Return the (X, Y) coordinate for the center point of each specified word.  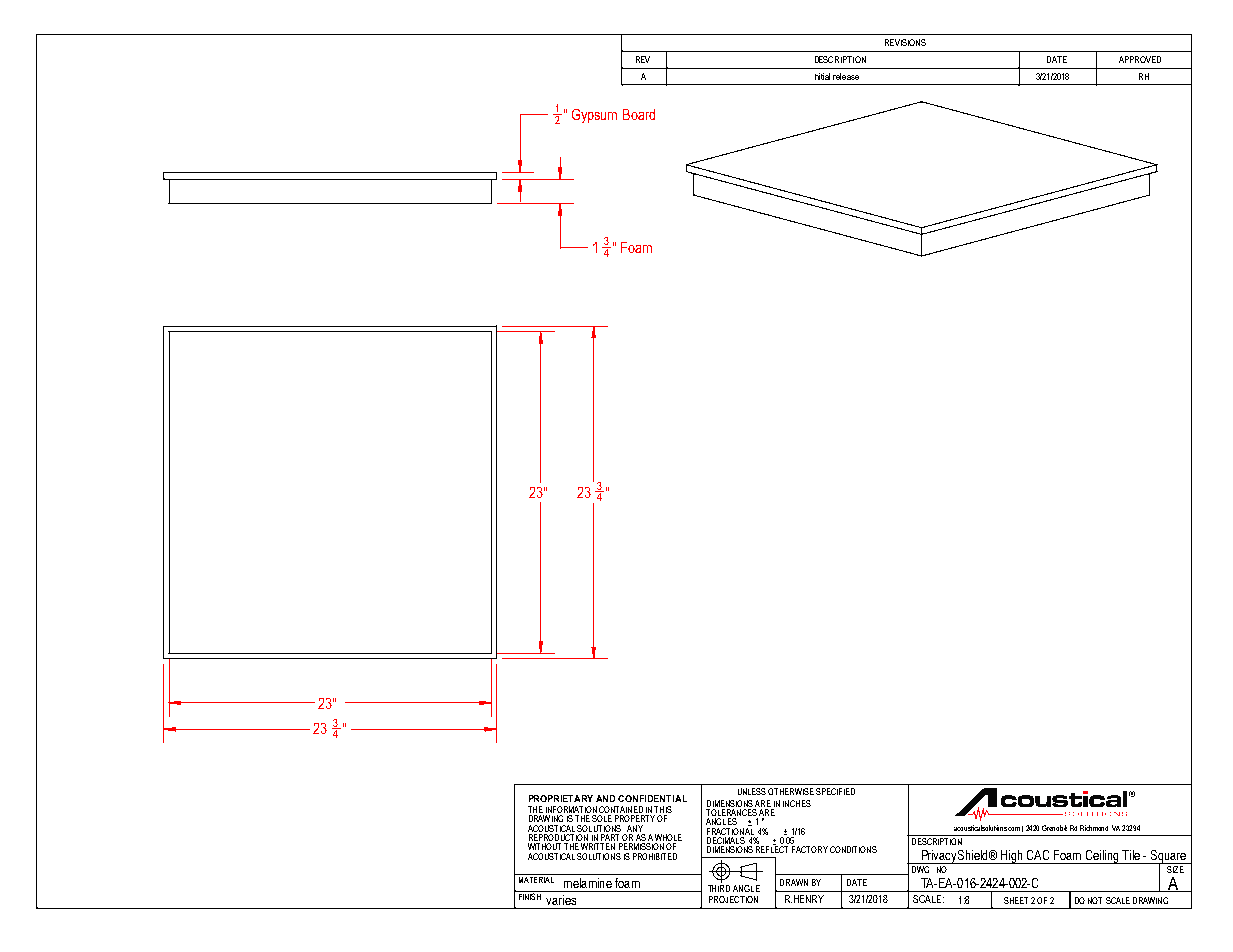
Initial (822, 76)
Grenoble (1054, 828)
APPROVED (1140, 59)
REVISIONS (905, 42)
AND (605, 798)
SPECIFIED (835, 791)
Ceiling (1102, 857)
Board (639, 114)
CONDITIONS (853, 849)
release (846, 76)
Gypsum (594, 116)
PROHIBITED (655, 856)
